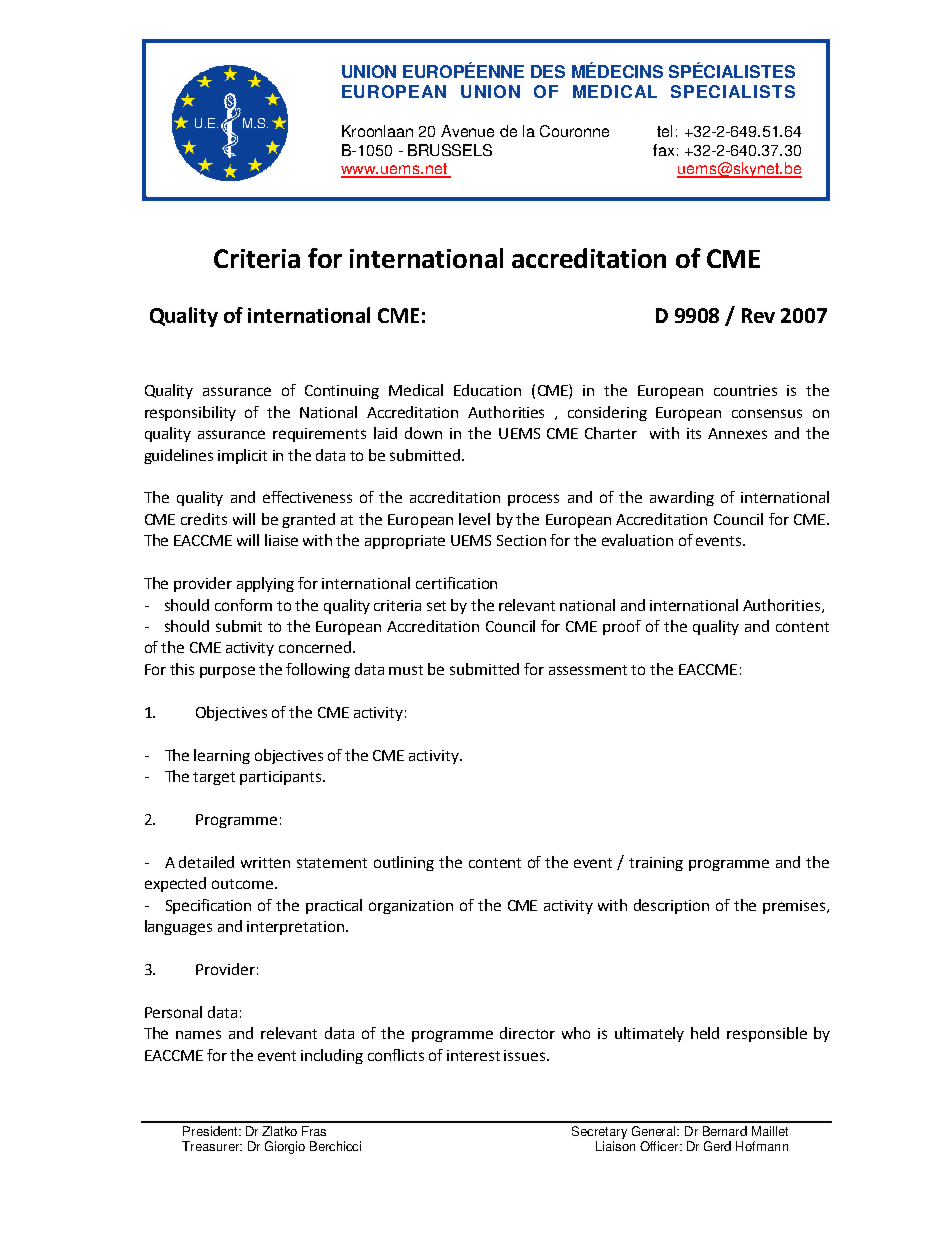 This image has width=952, height=1233. Describe the element at coordinates (745, 390) in the image. I see `countries` at that location.
